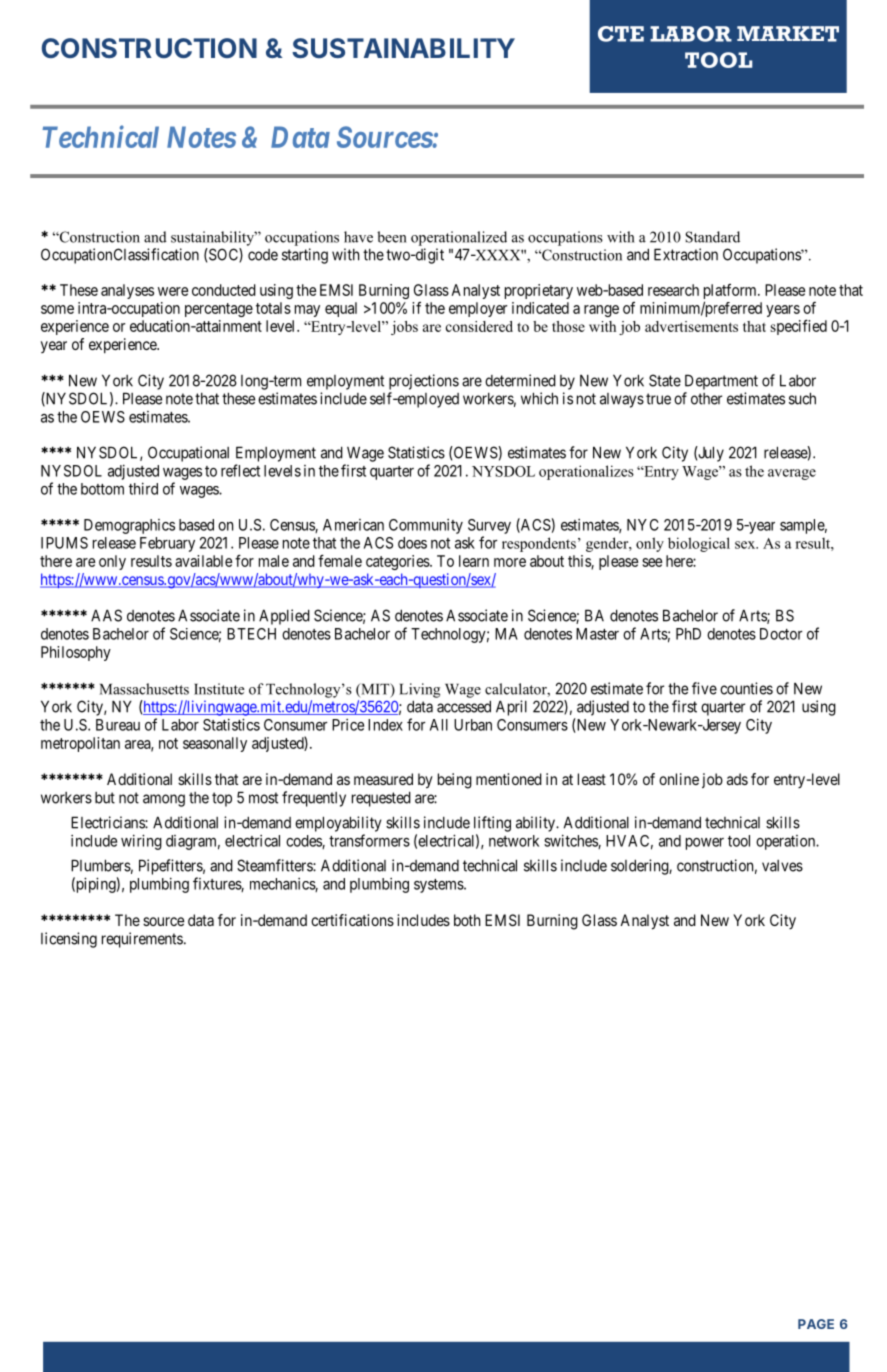  What do you see at coordinates (142, 940) in the screenshot?
I see `requirements` at bounding box center [142, 940].
